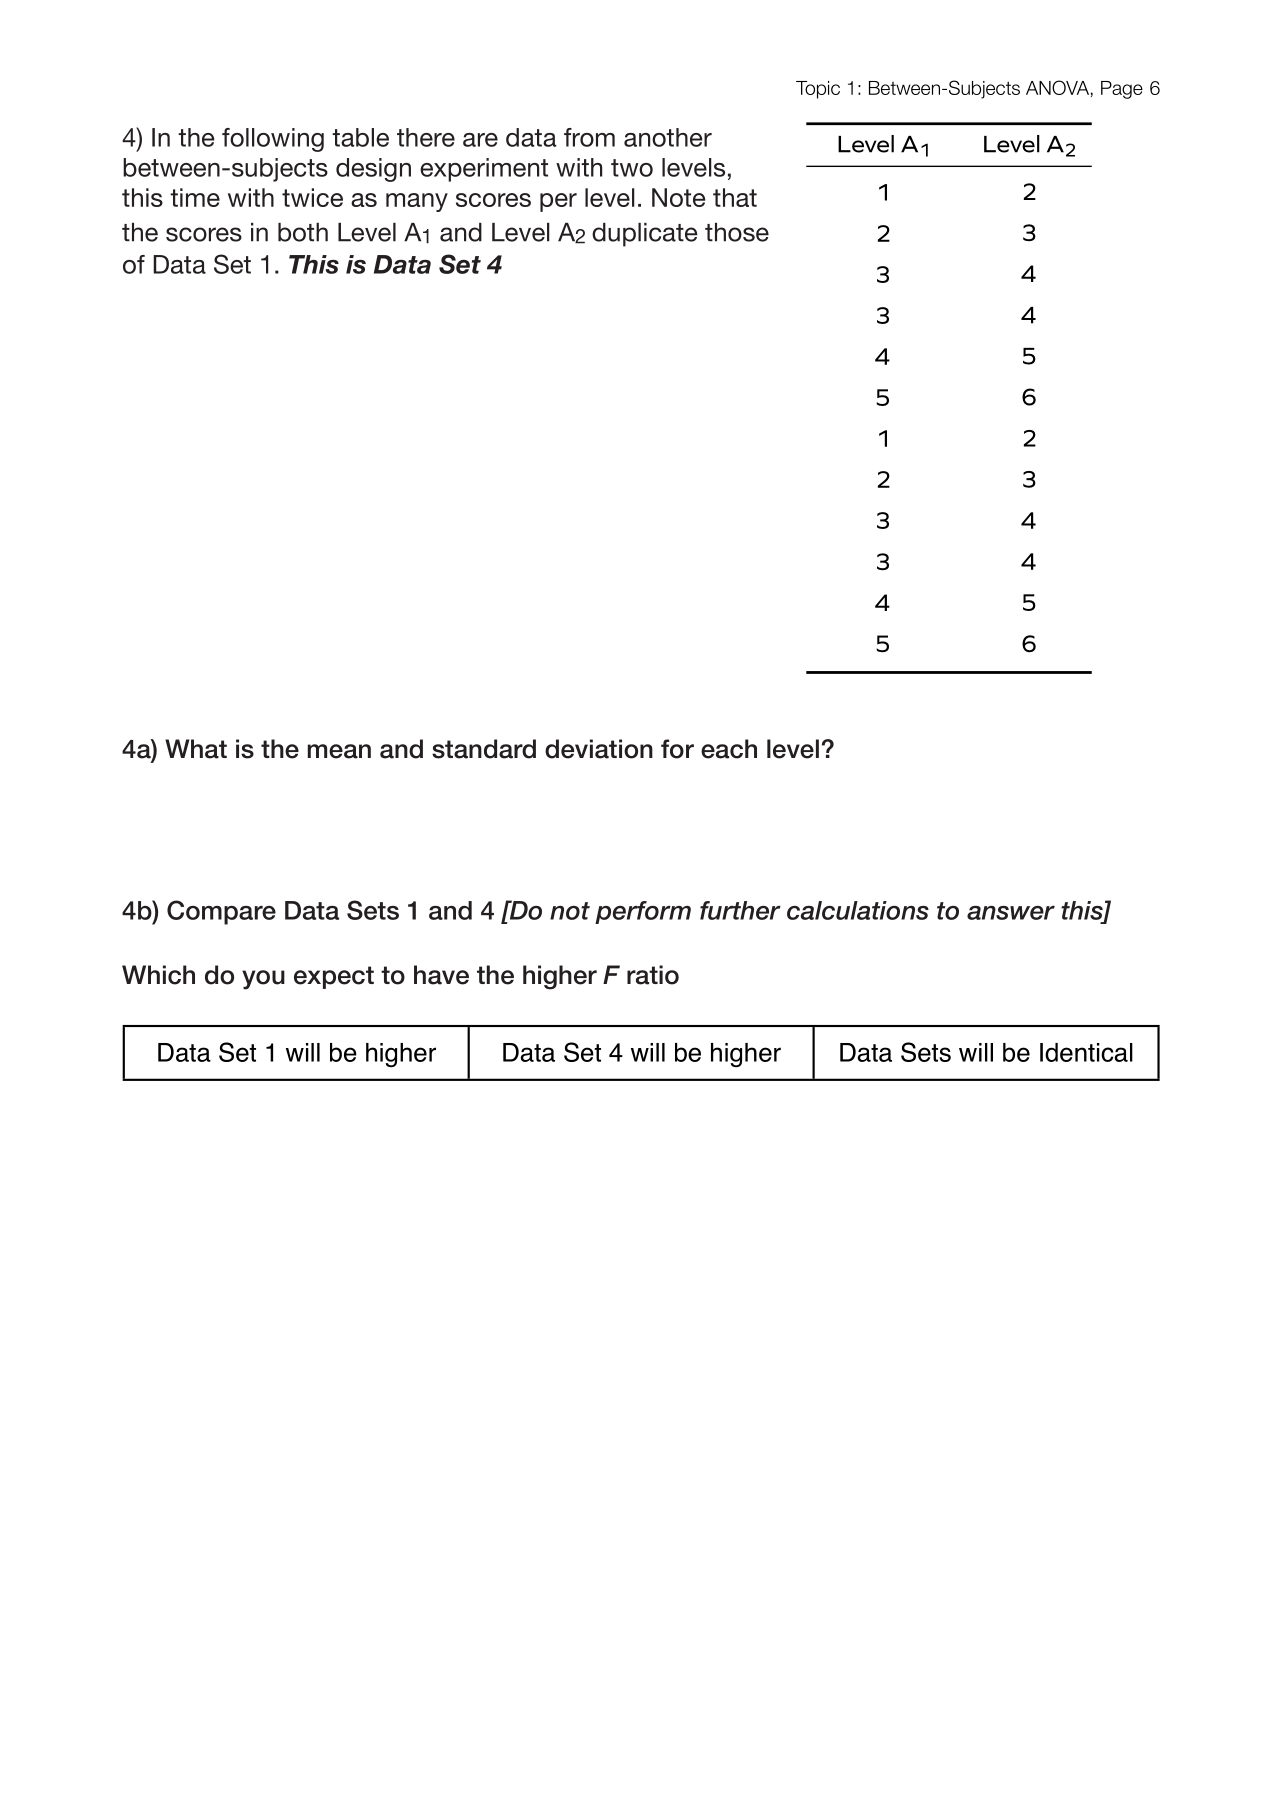  I want to click on another, so click(668, 137).
